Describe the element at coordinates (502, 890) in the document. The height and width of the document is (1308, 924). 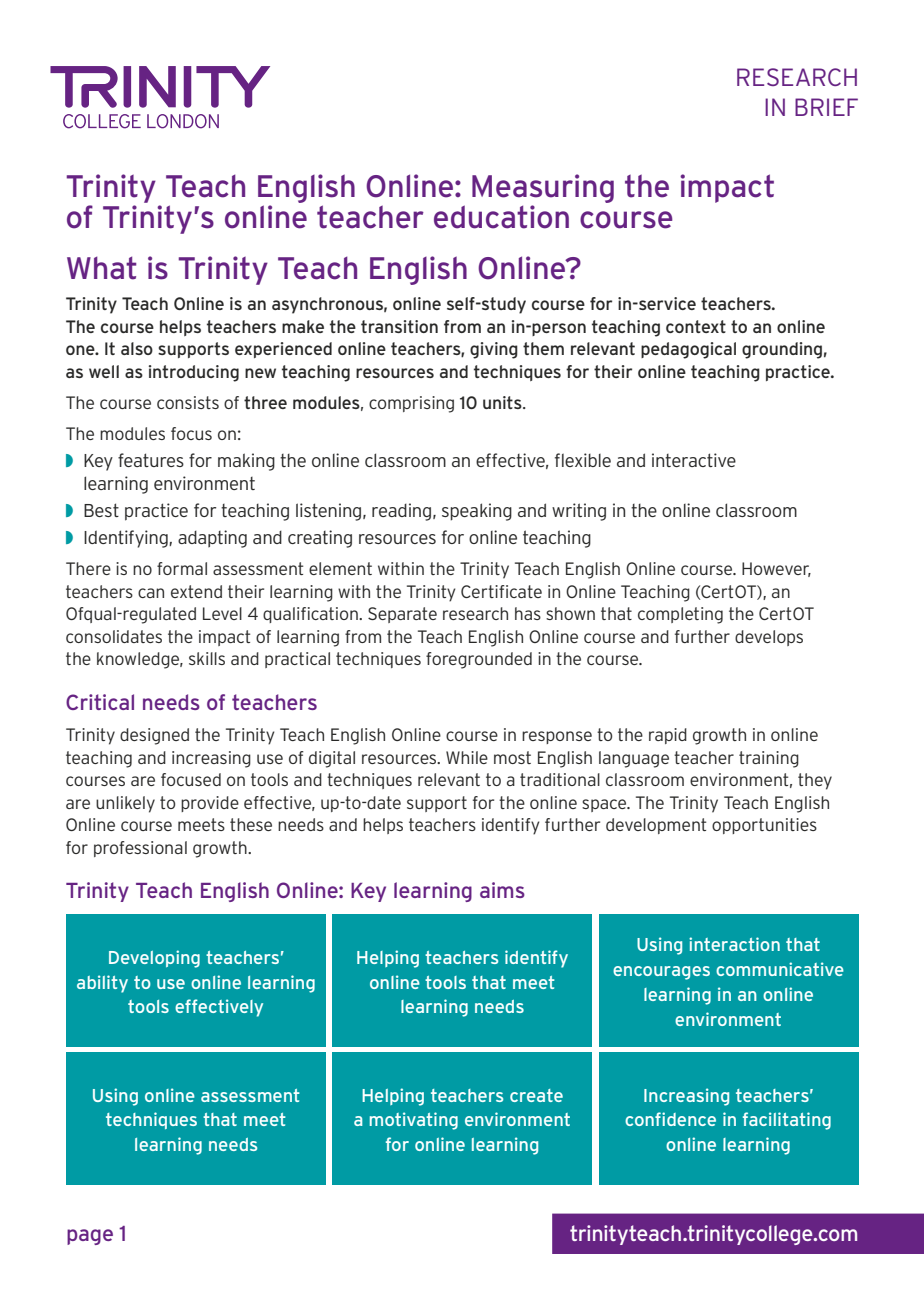
I see `aims` at that location.
